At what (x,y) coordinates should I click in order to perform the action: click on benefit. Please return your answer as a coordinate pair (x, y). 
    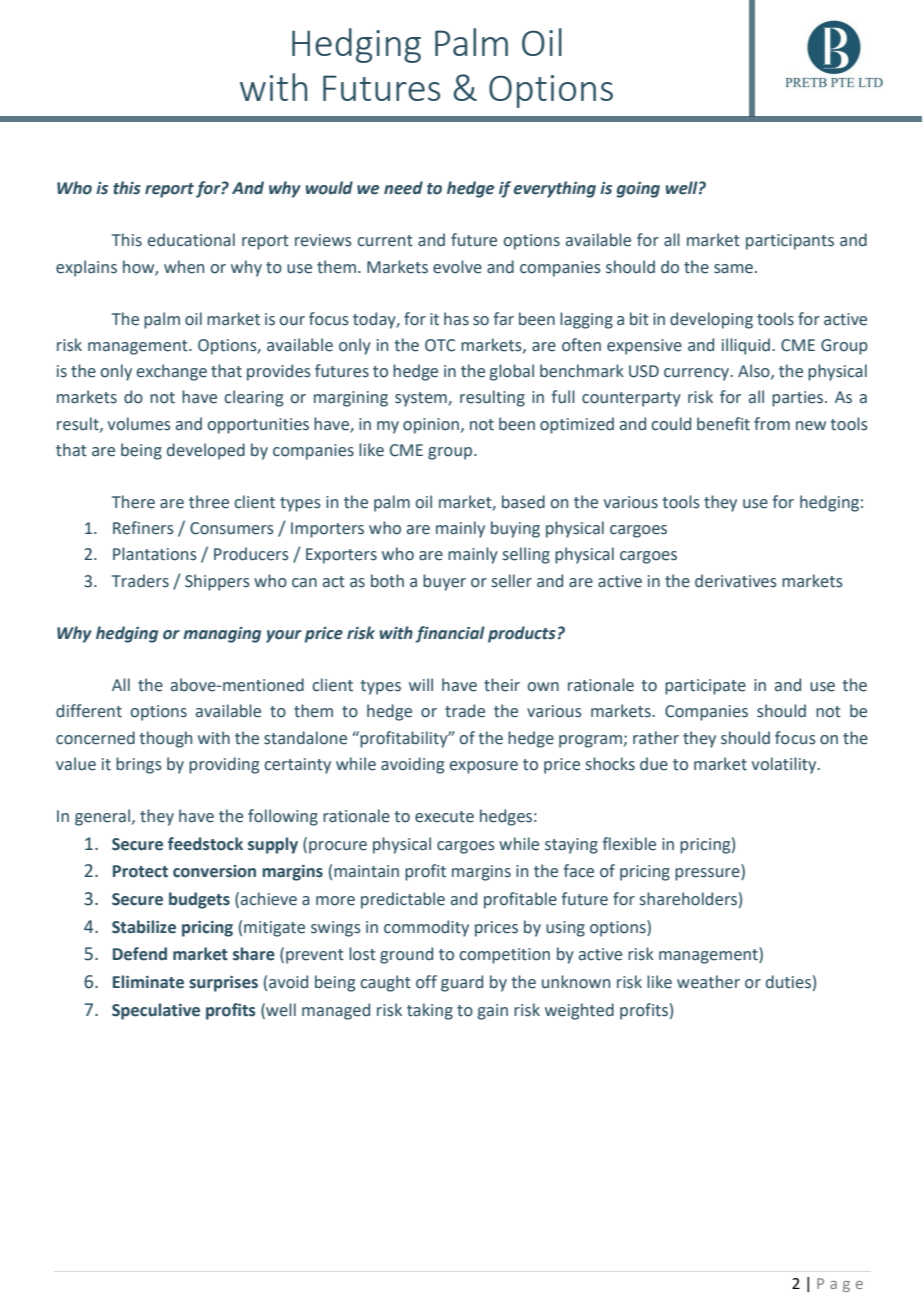
    Looking at the image, I should click on (723, 424).
